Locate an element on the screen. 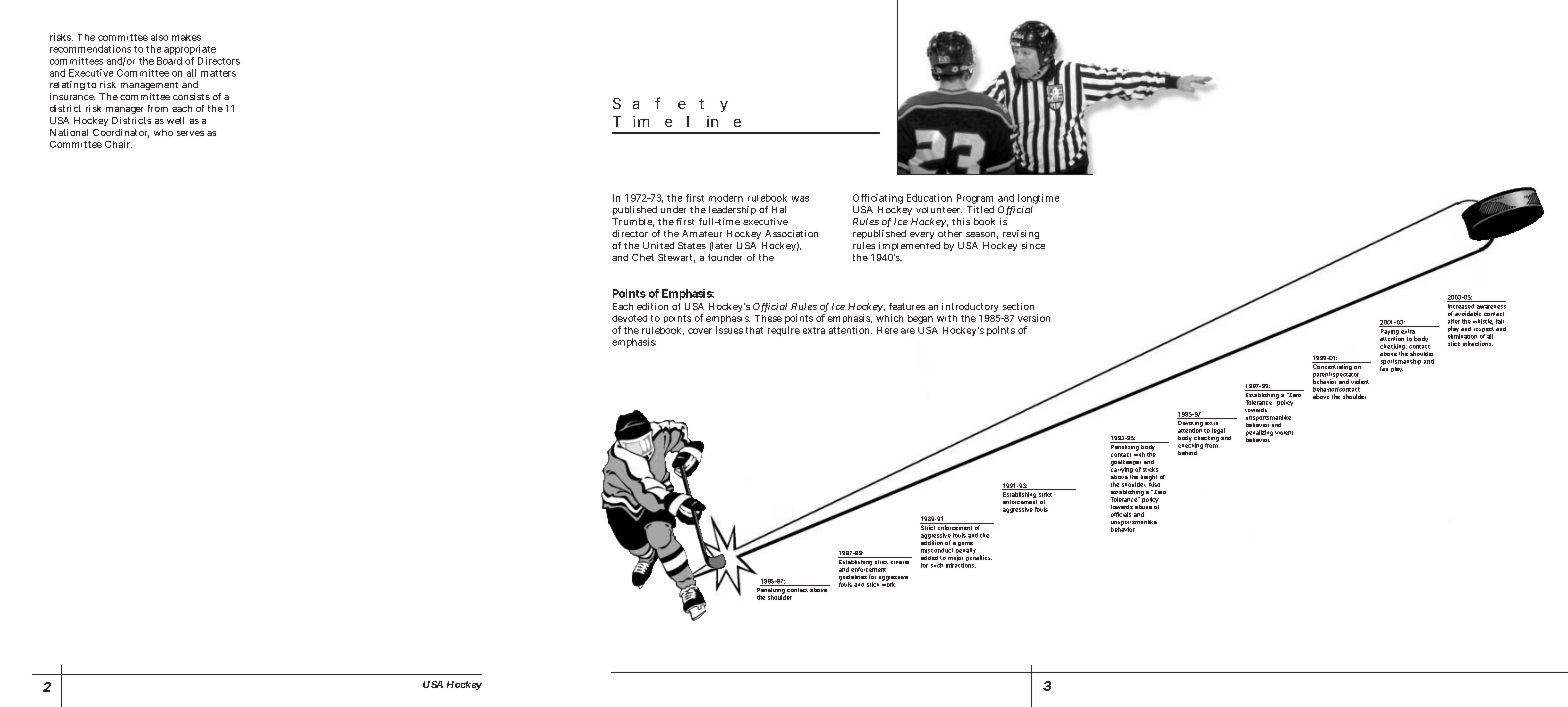  Chair is located at coordinates (118, 144).
